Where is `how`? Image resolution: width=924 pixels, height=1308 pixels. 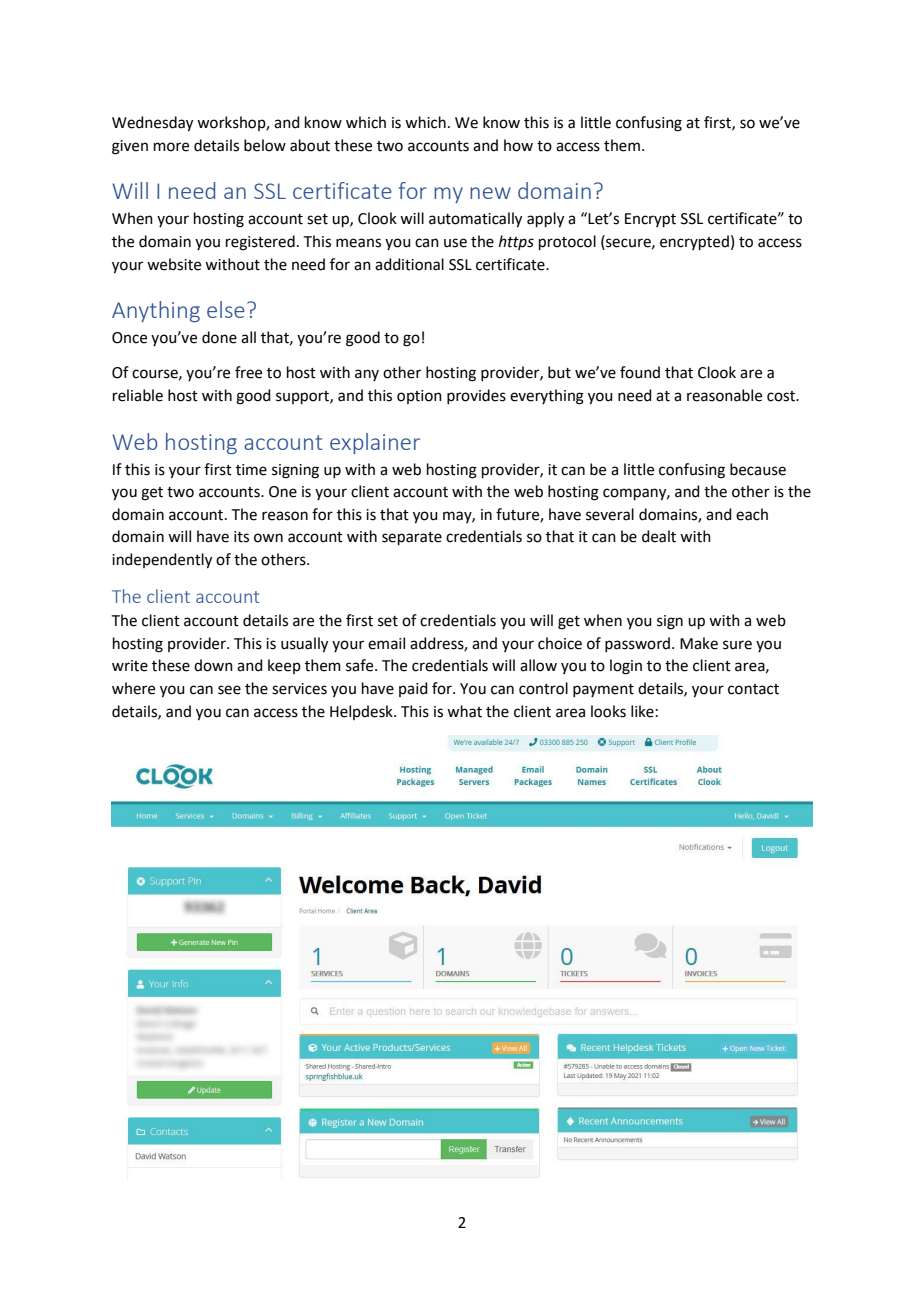
how is located at coordinates (518, 145).
